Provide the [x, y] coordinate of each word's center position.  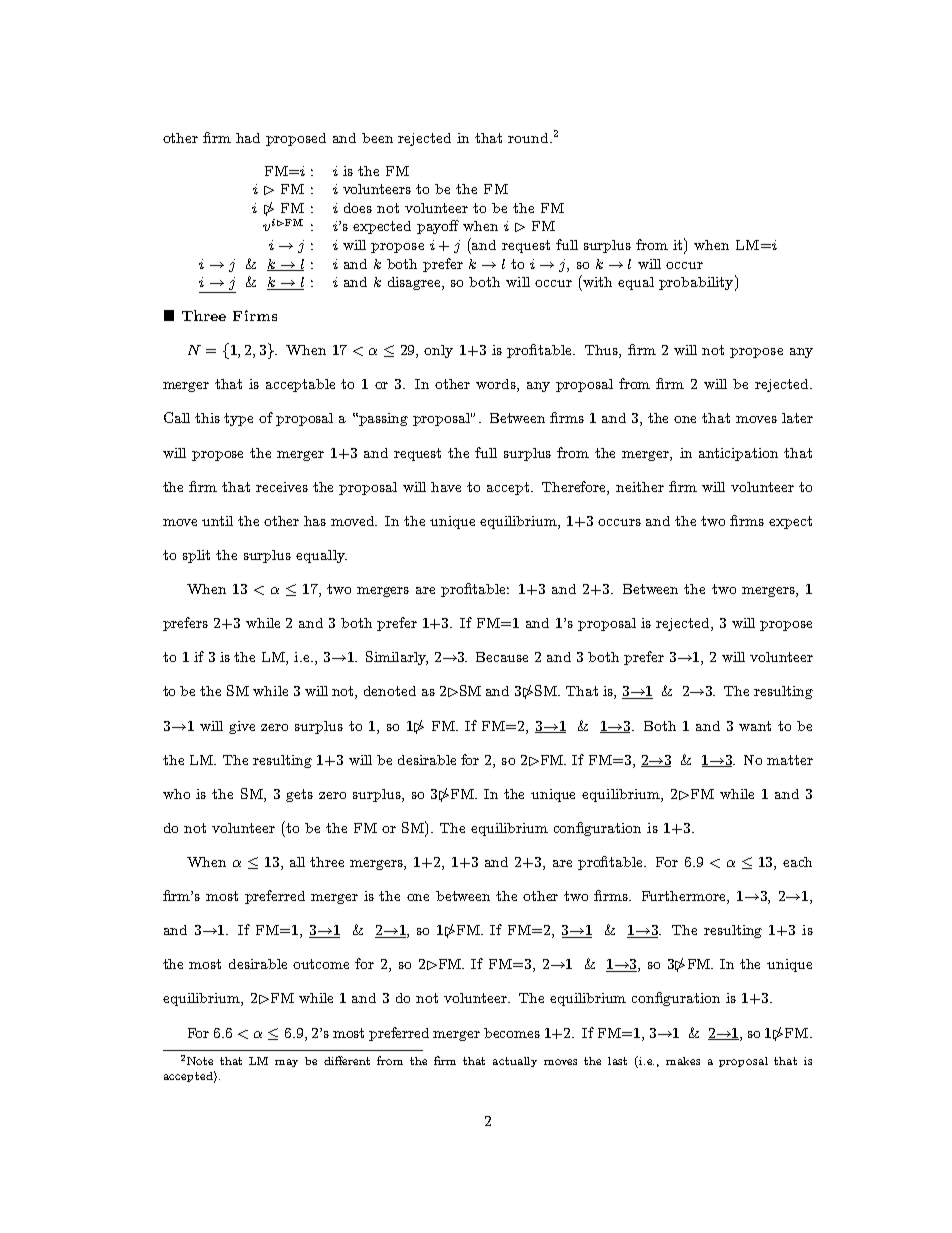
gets [299, 795]
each [797, 862]
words [497, 385]
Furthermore [685, 897]
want [755, 726]
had [248, 138]
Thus [602, 351]
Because [502, 657]
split [196, 556]
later [797, 418]
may [286, 1063]
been [377, 138]
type [238, 419]
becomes [512, 1033]
